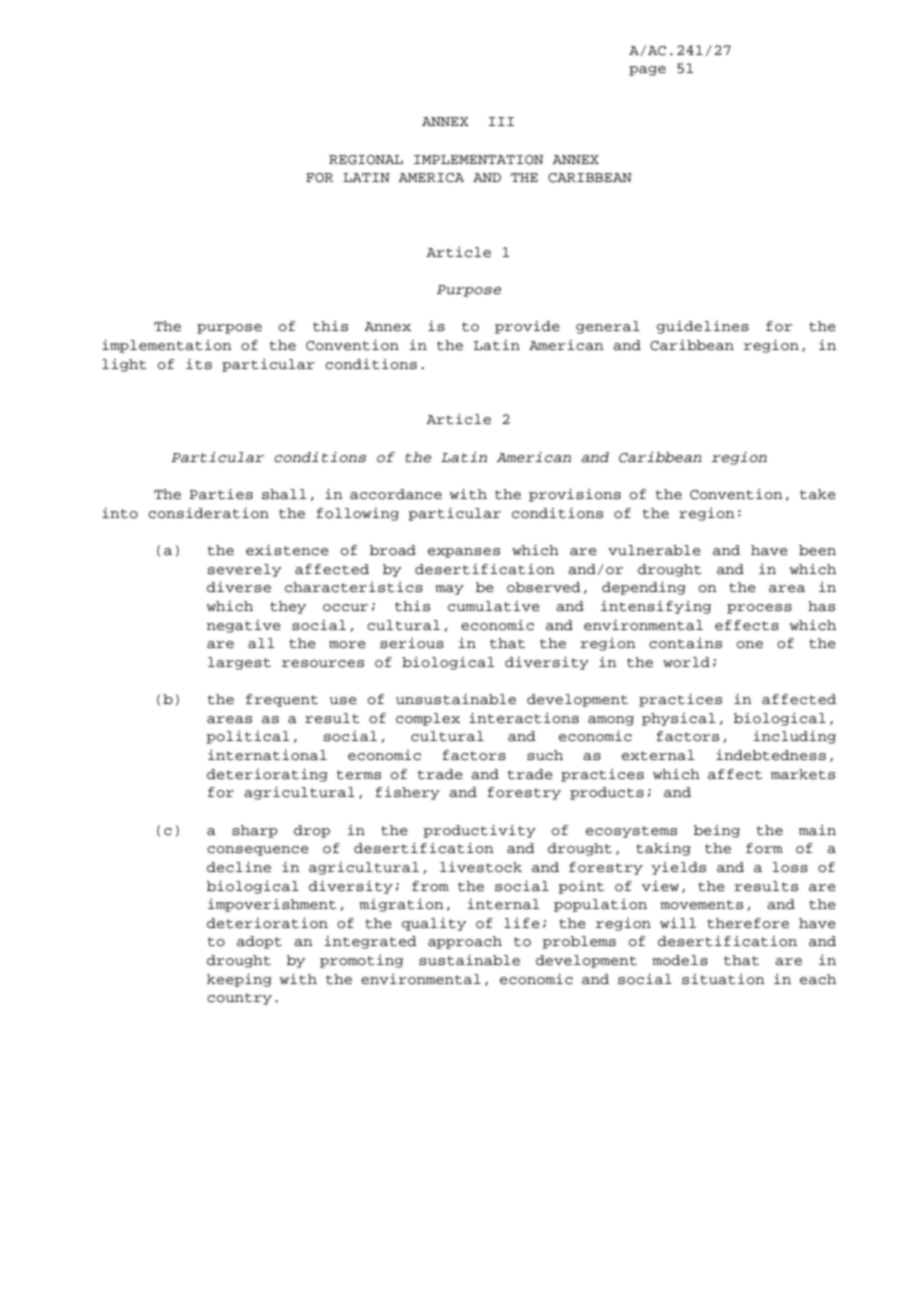  Describe the element at coordinates (703, 327) in the screenshot. I see `guidelines` at that location.
